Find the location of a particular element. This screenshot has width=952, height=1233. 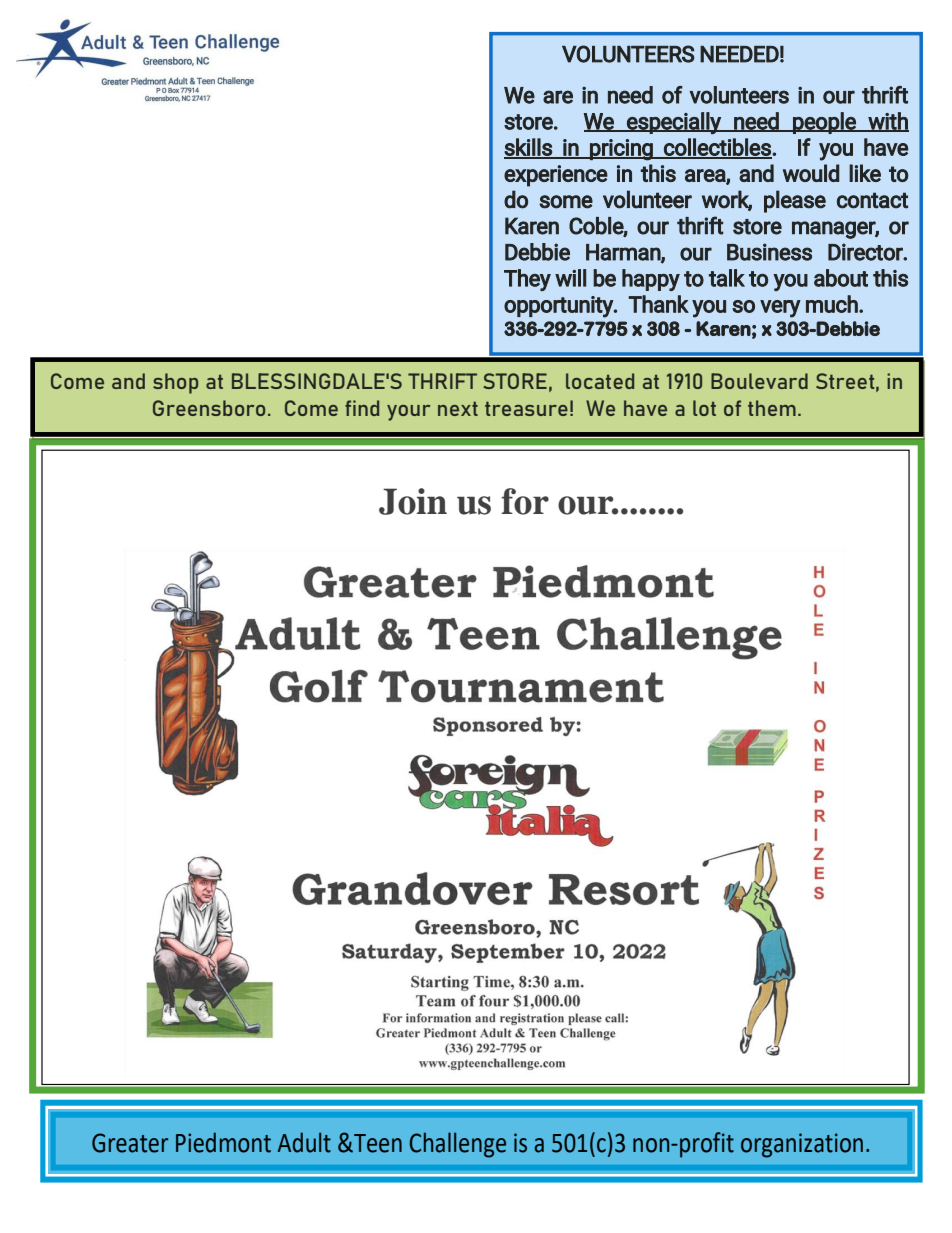

experience is located at coordinates (556, 176).
